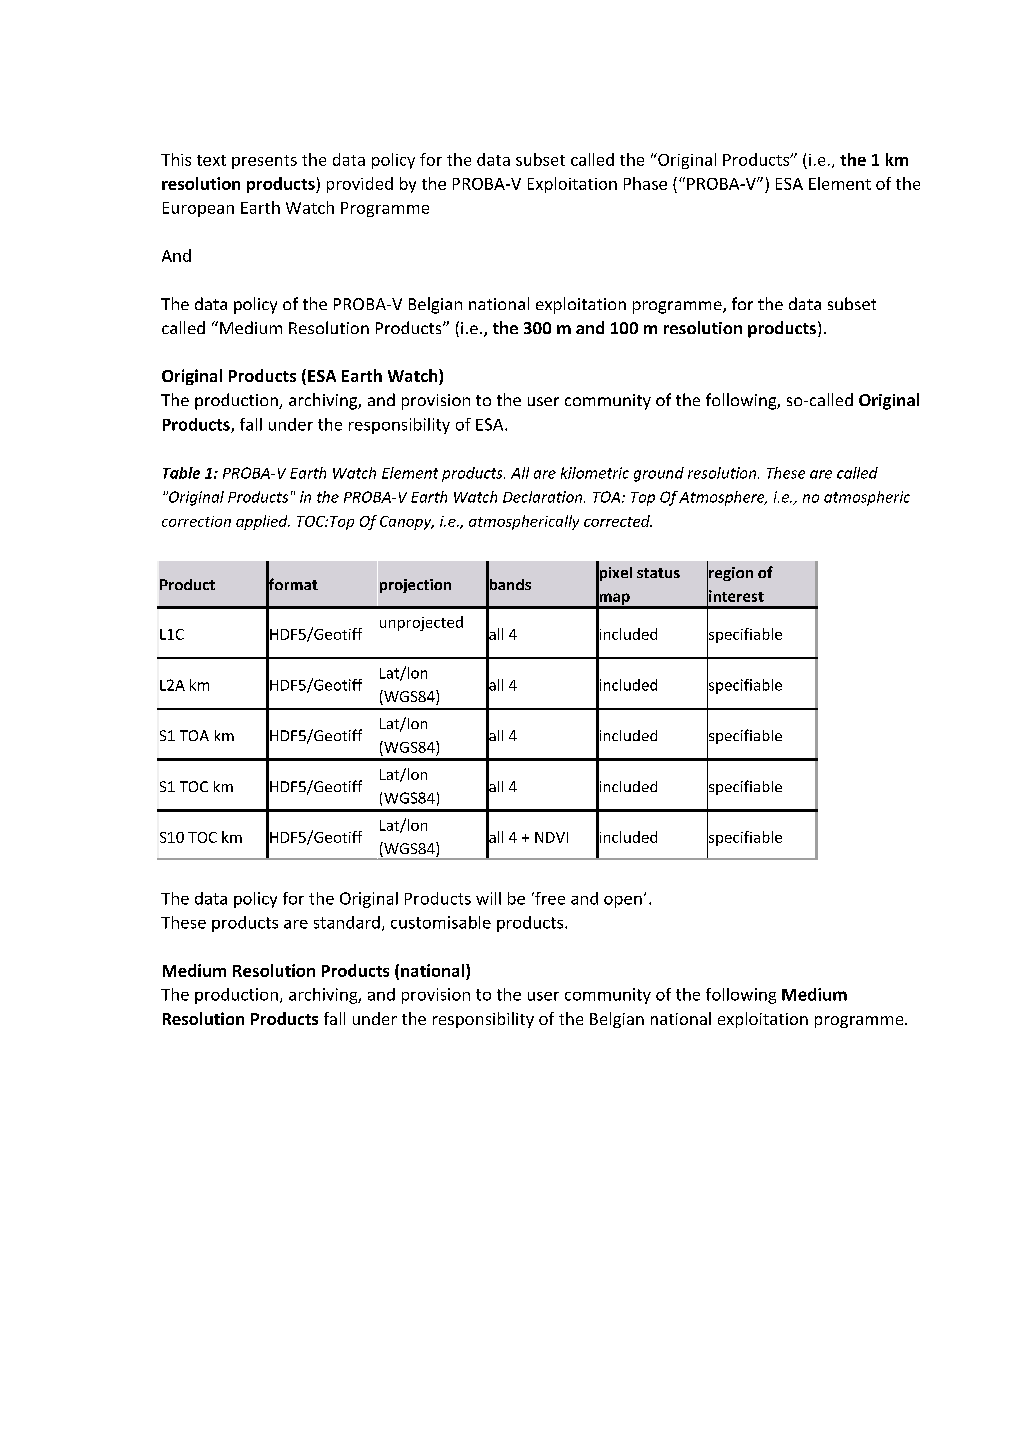  What do you see at coordinates (544, 497) in the screenshot?
I see `Declaration` at bounding box center [544, 497].
